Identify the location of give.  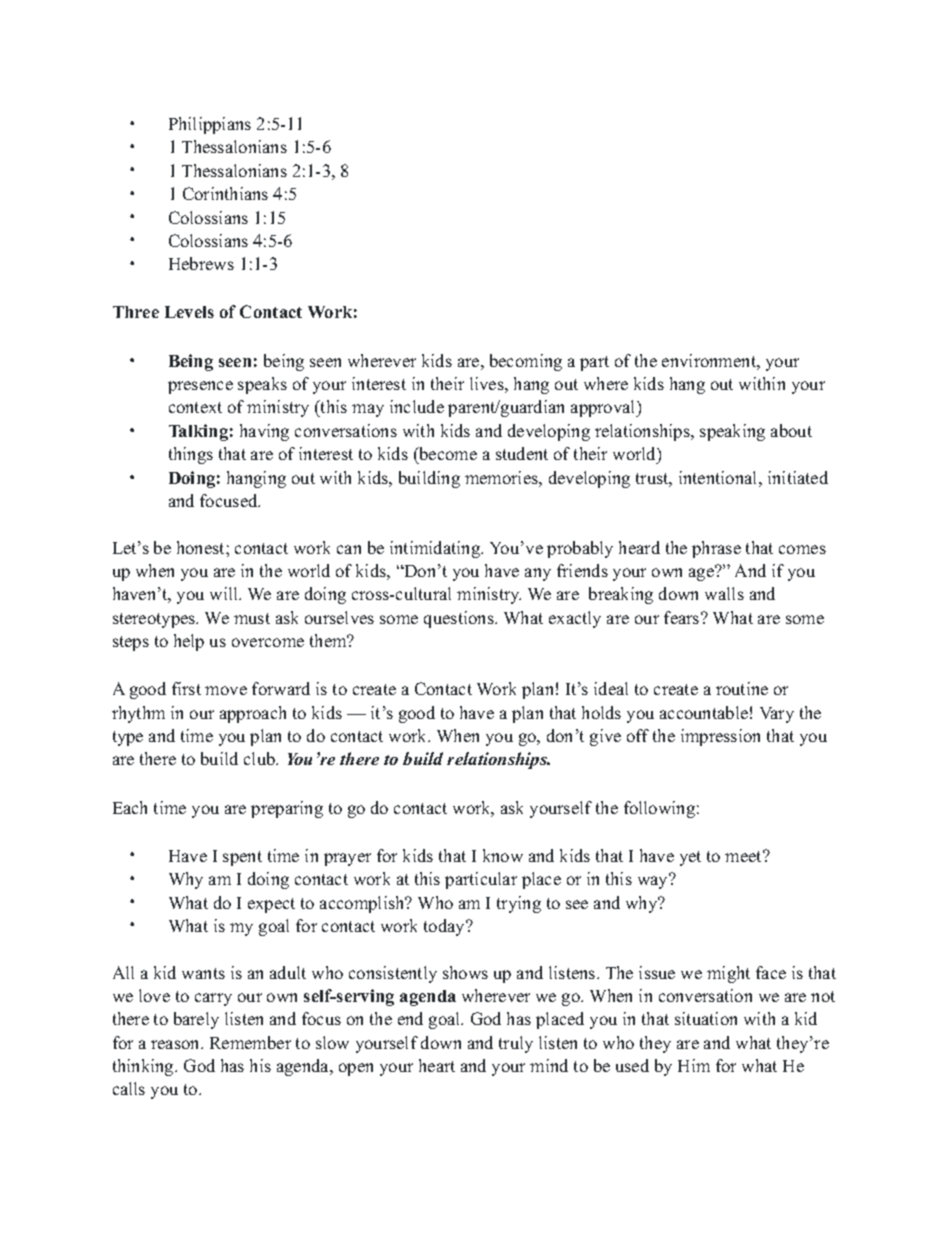
(605, 737).
